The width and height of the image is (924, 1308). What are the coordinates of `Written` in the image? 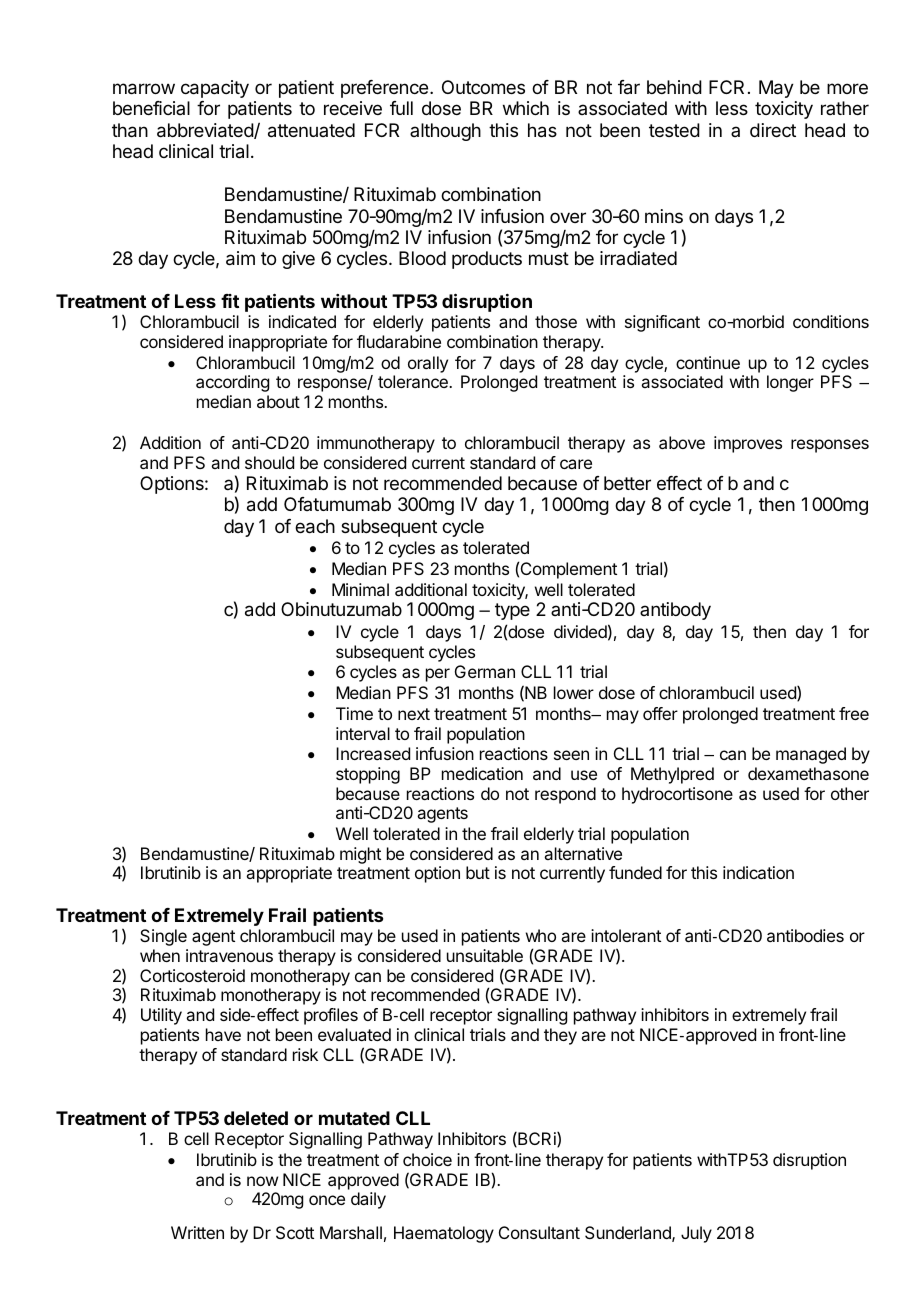 It's located at (197, 1232).
